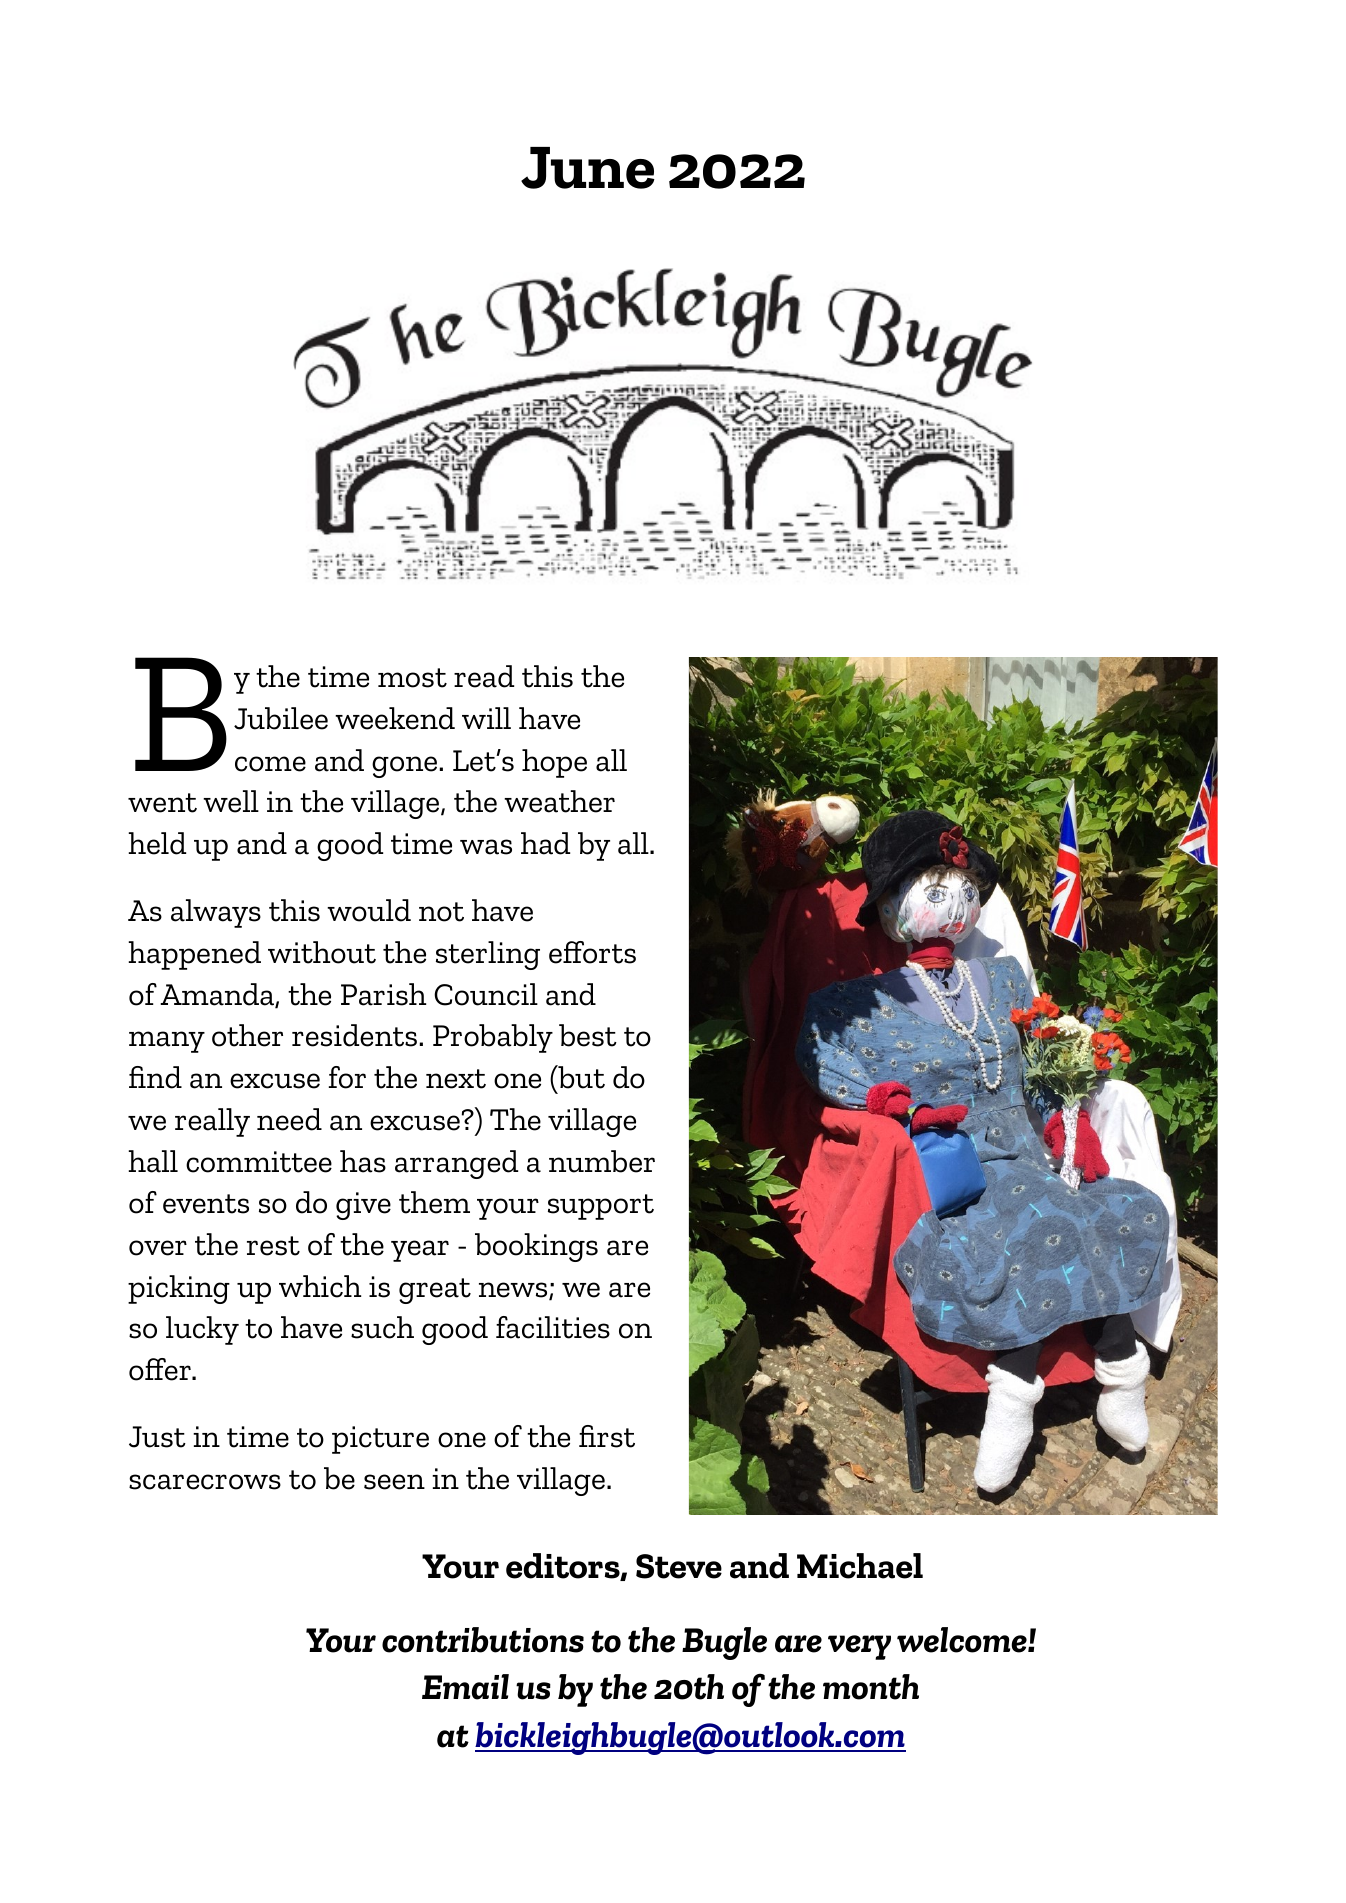 This page has width=1346, height=1903. Describe the element at coordinates (588, 168) in the page. I see `June` at that location.
